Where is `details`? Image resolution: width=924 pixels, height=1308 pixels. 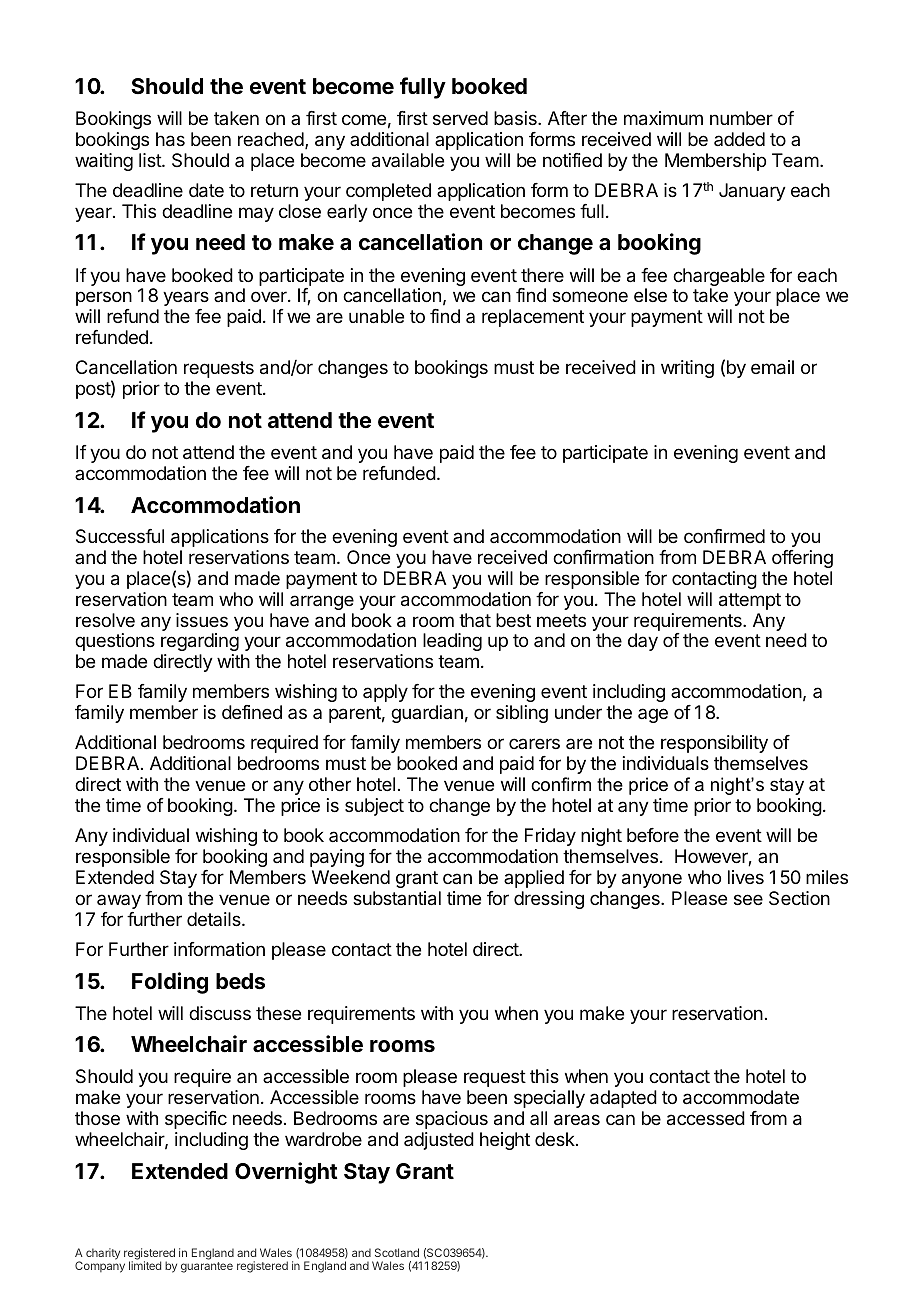
details is located at coordinates (215, 919).
